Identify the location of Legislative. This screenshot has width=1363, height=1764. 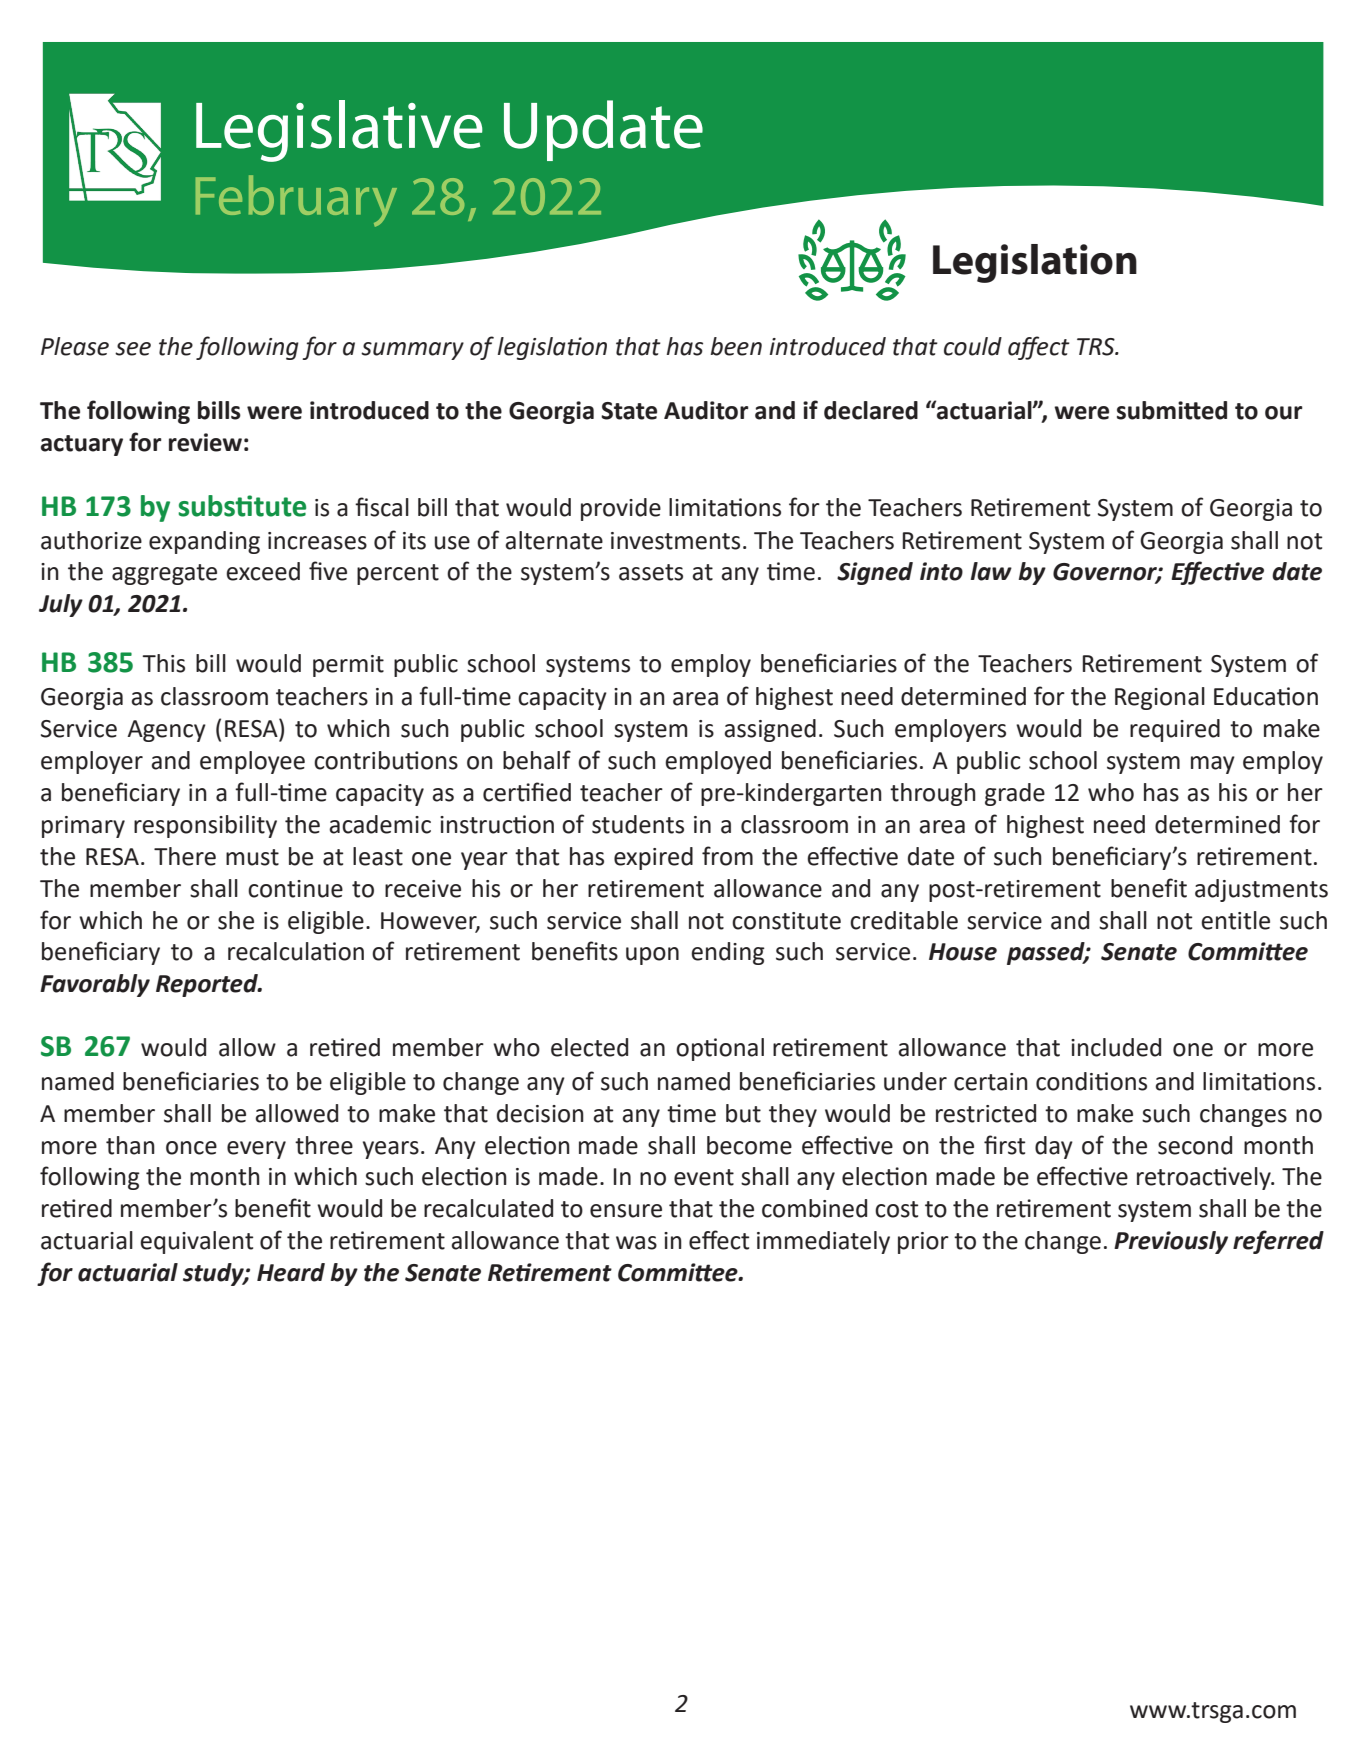
(339, 131).
